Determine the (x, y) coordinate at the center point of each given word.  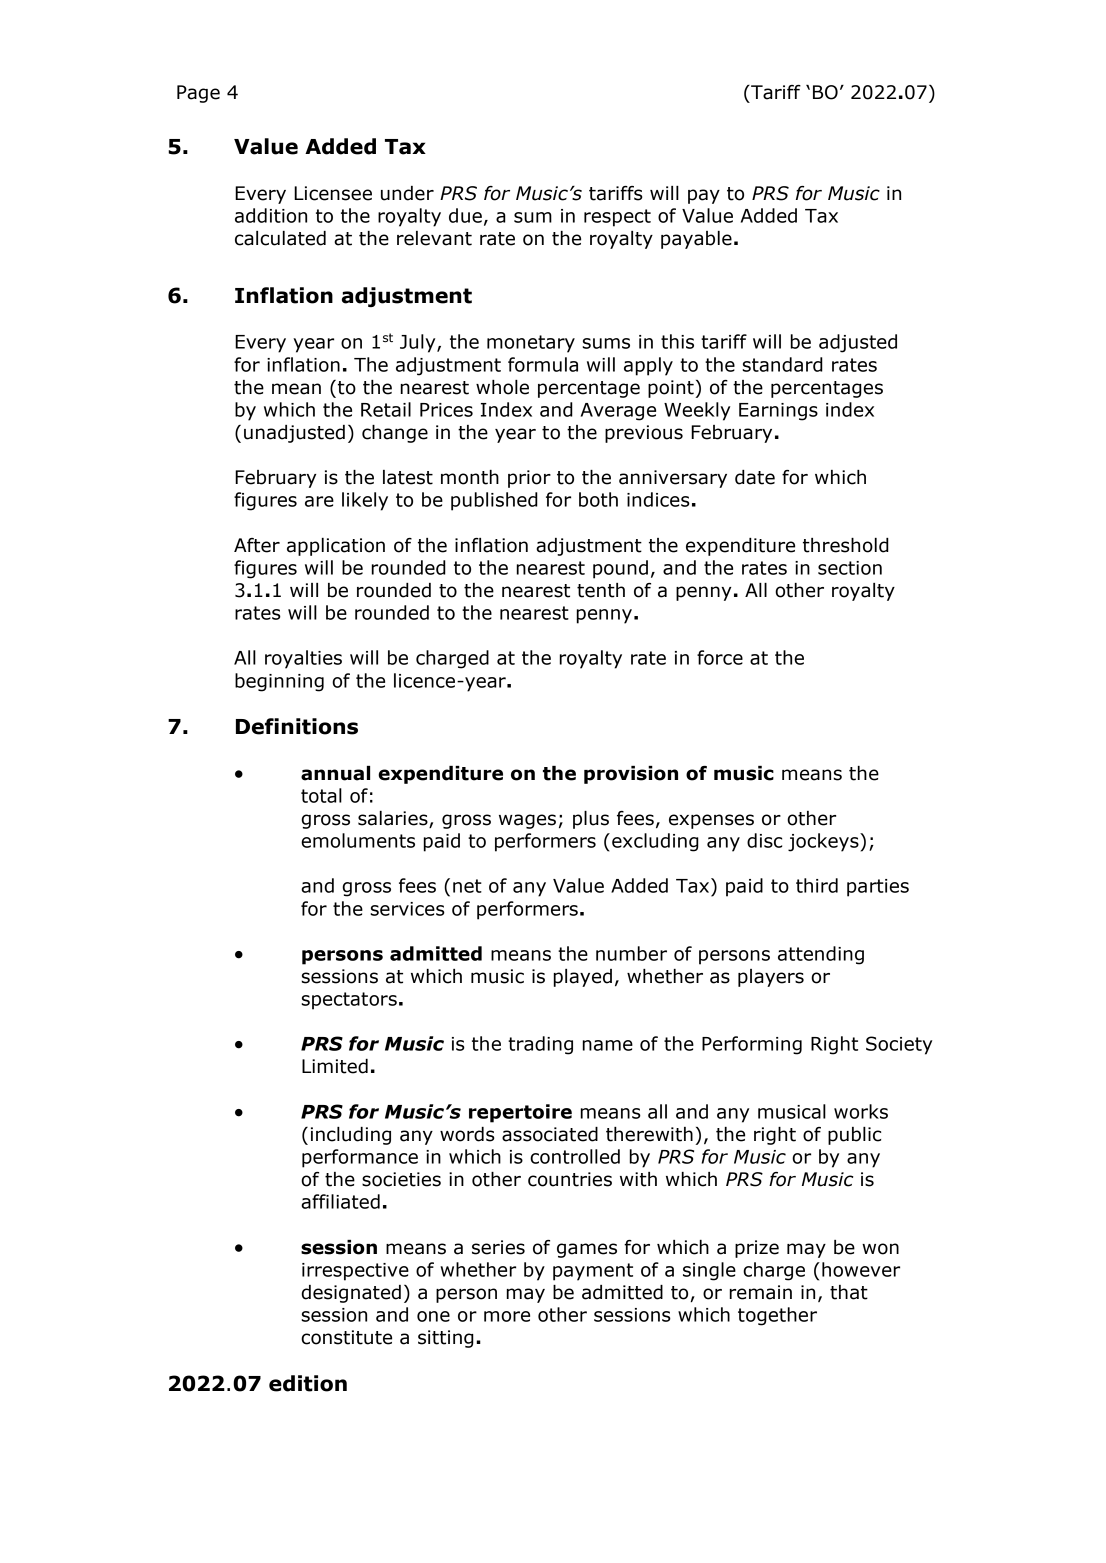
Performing (752, 1045)
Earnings (778, 412)
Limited (335, 1066)
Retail (386, 409)
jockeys (824, 842)
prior (529, 479)
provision (631, 775)
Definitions (297, 726)
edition (308, 1383)
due (465, 215)
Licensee (333, 193)
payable (696, 240)
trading (540, 1045)
